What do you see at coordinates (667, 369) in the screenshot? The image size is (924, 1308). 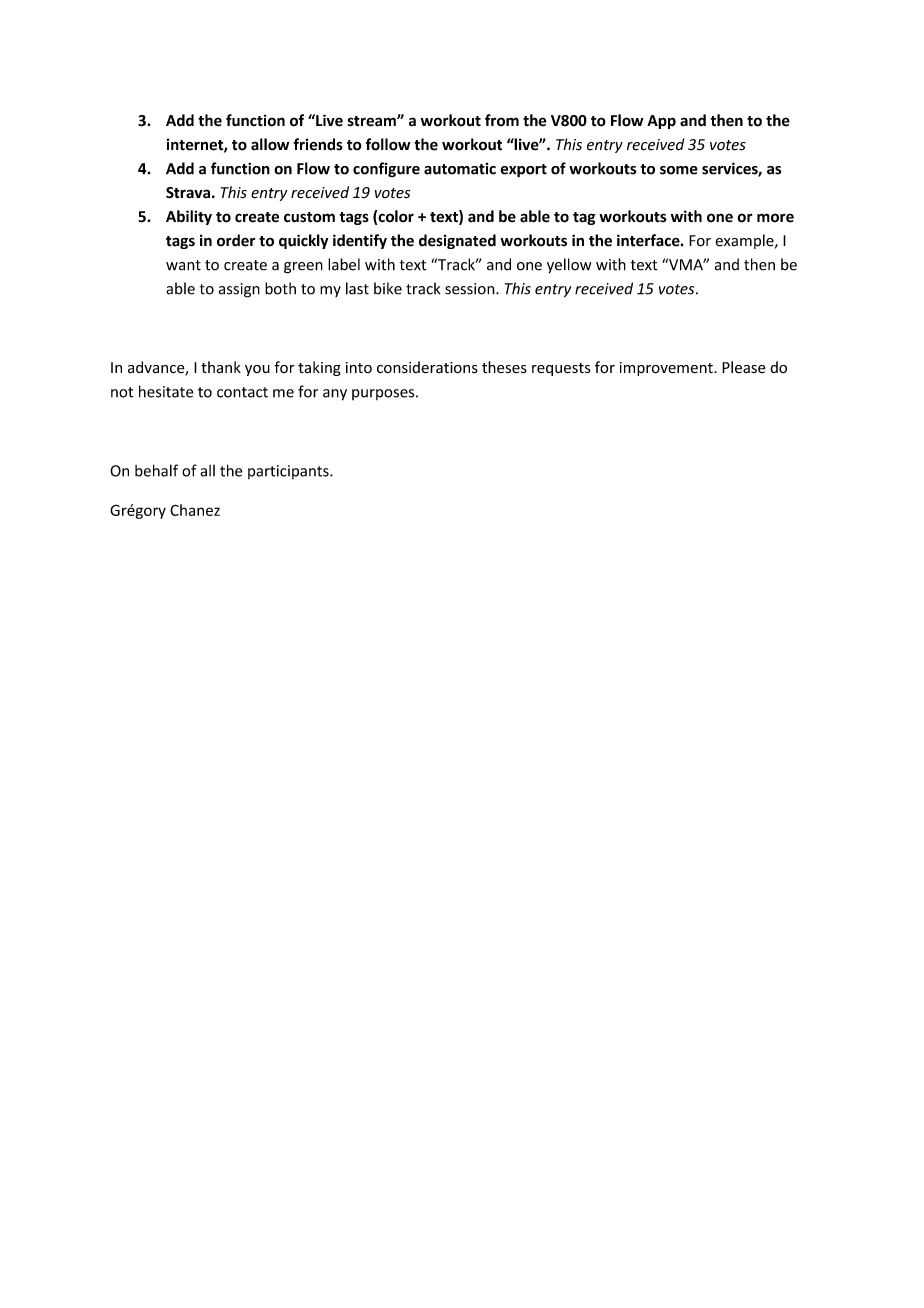 I see `improvement` at bounding box center [667, 369].
